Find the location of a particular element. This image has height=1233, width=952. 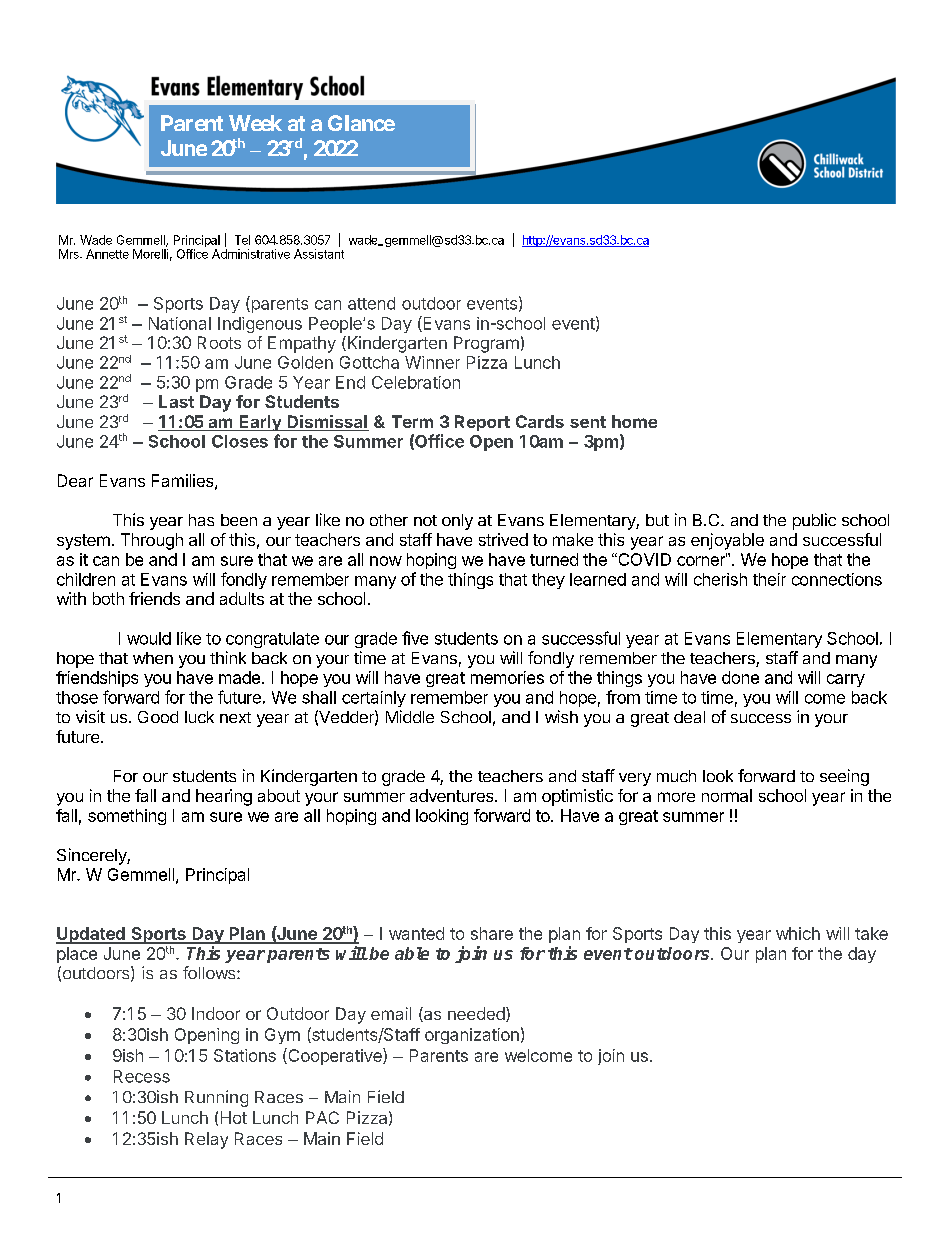

Program is located at coordinates (486, 344).
